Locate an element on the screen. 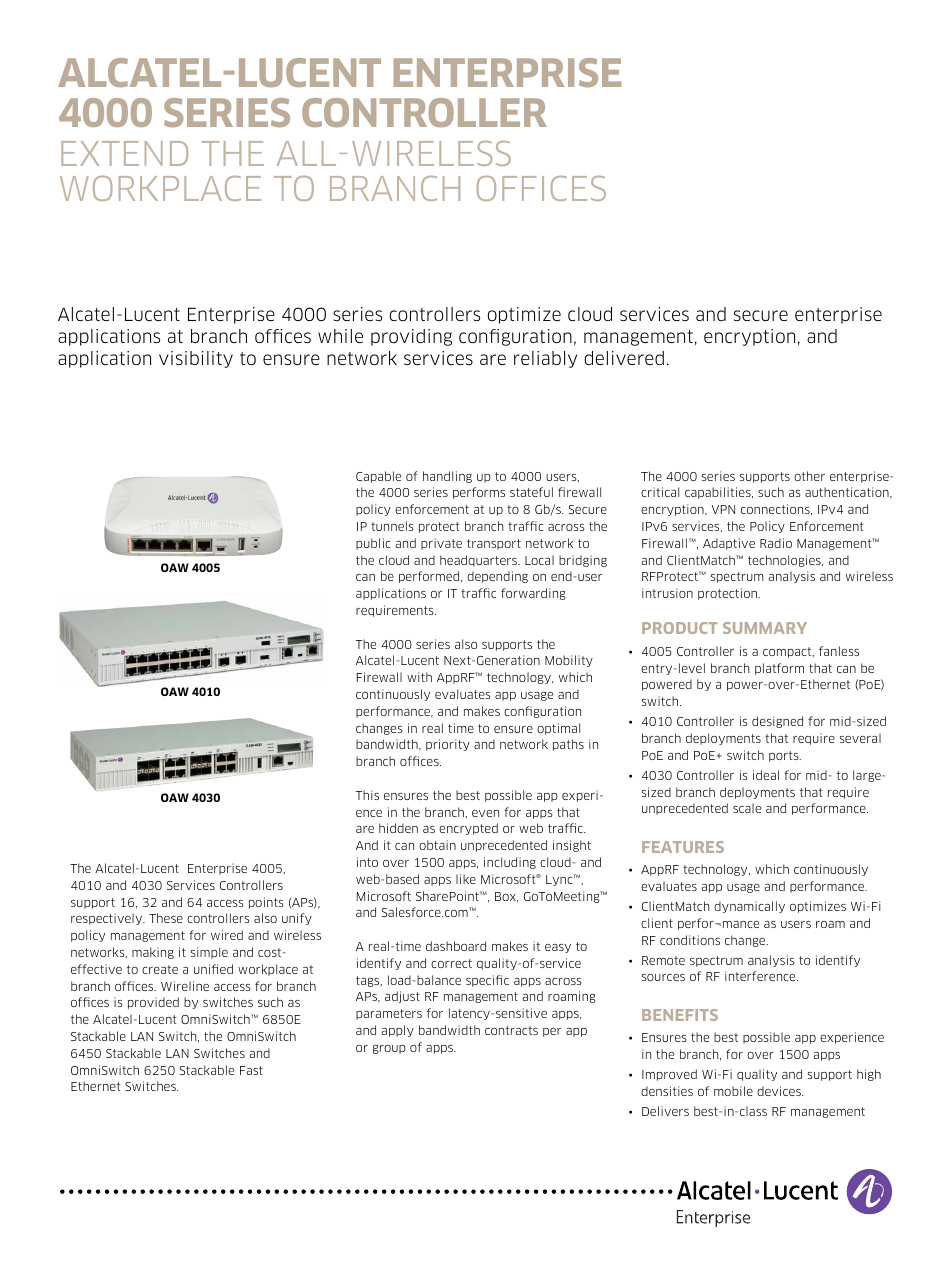  devices is located at coordinates (780, 1091).
